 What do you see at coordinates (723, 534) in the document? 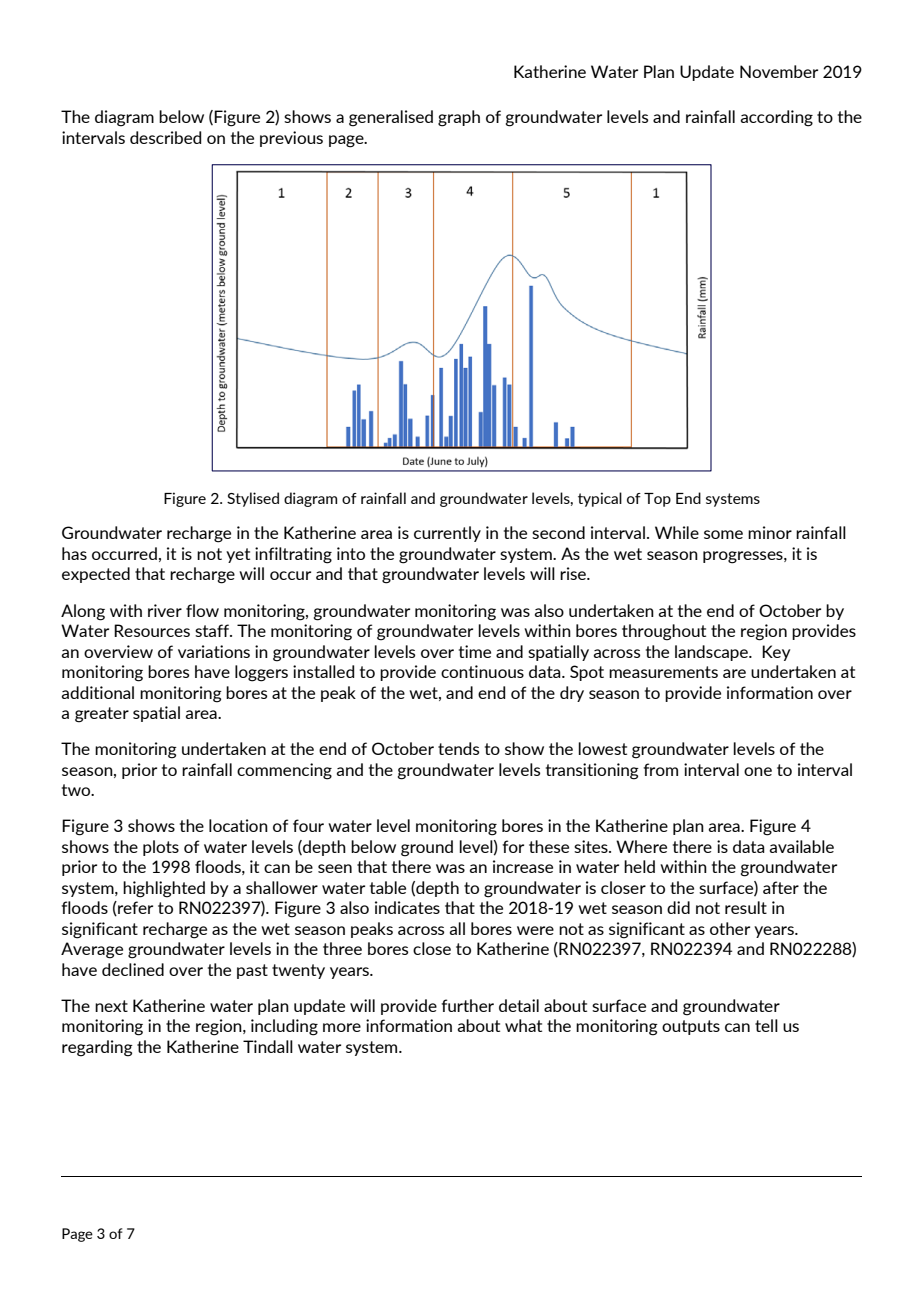
I see `some` at bounding box center [723, 534].
